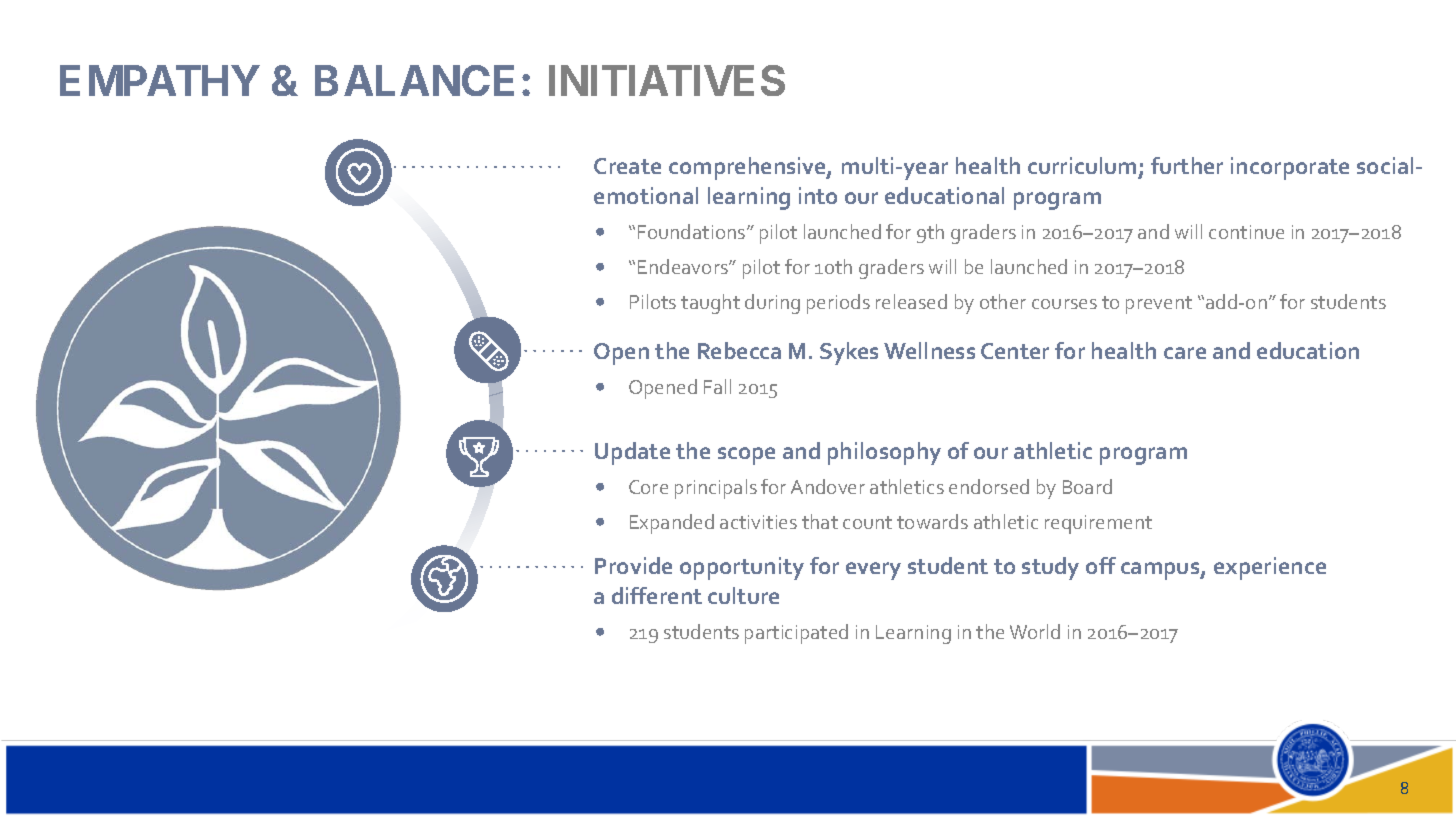 The height and width of the image is (819, 1456). What do you see at coordinates (1035, 631) in the image?
I see `World` at bounding box center [1035, 631].
